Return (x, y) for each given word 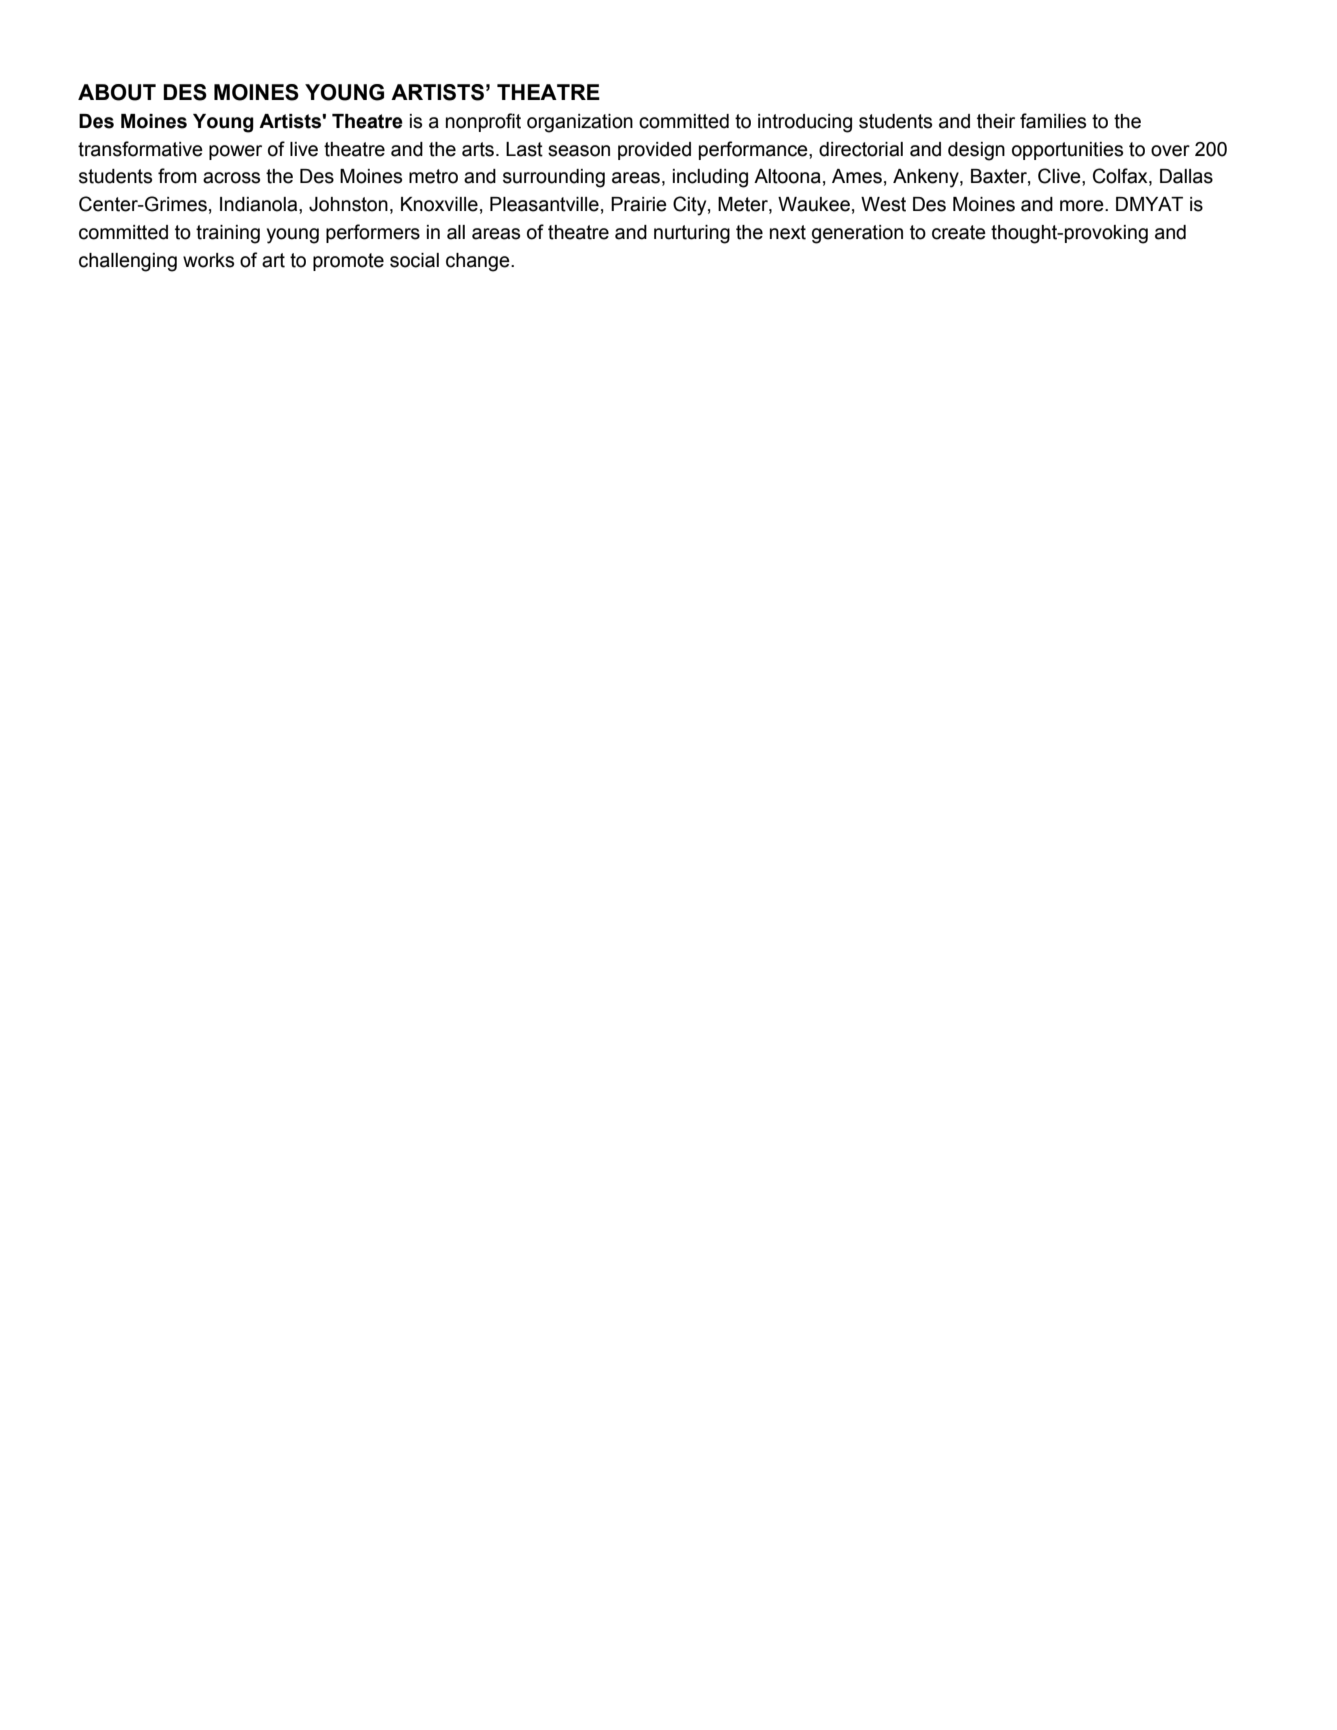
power (235, 152)
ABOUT (117, 92)
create (959, 232)
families (1053, 121)
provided (654, 151)
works (208, 260)
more (1083, 206)
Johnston (348, 204)
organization (580, 123)
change (479, 262)
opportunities (1067, 151)
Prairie (639, 204)
